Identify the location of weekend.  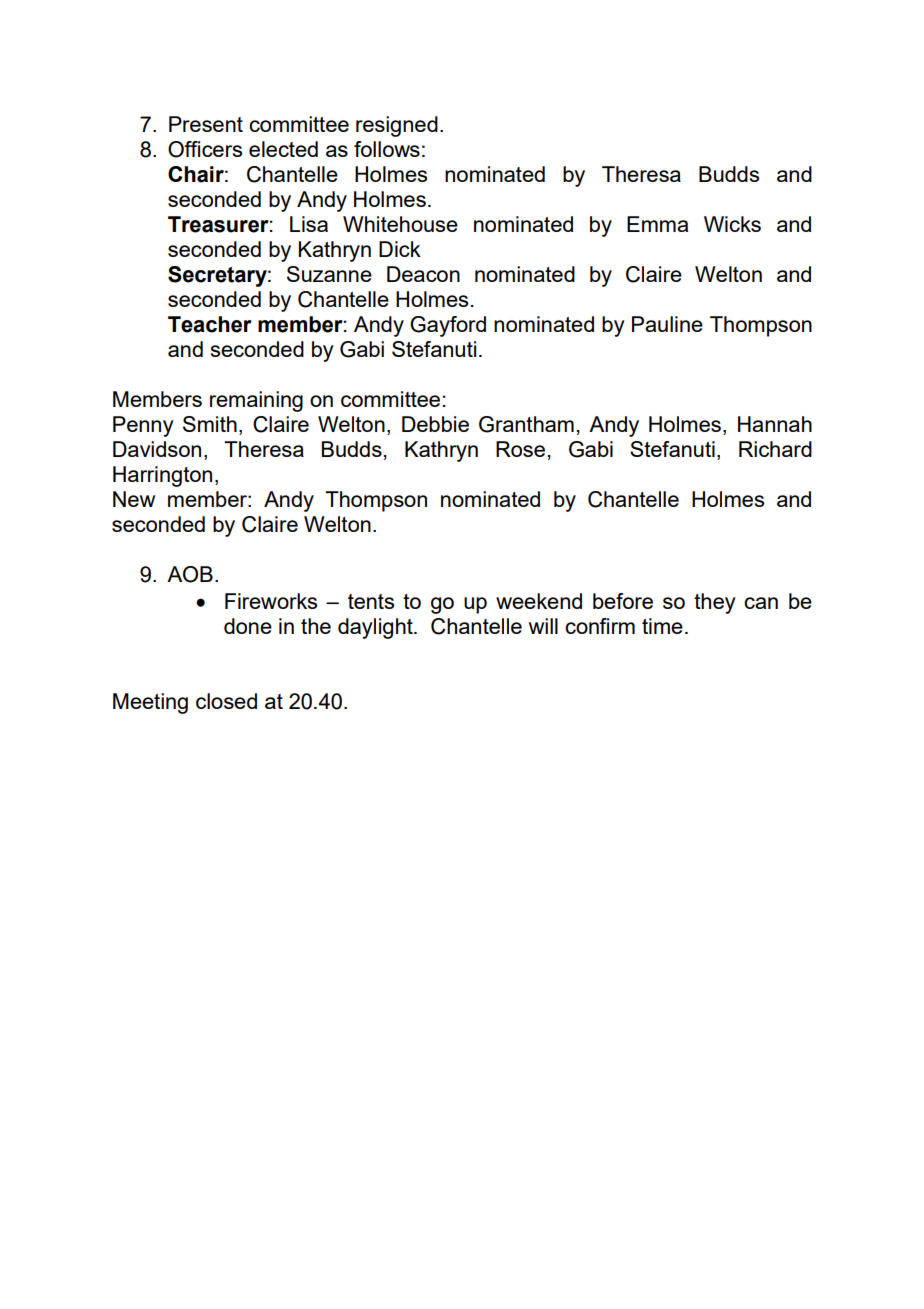
(539, 601).
